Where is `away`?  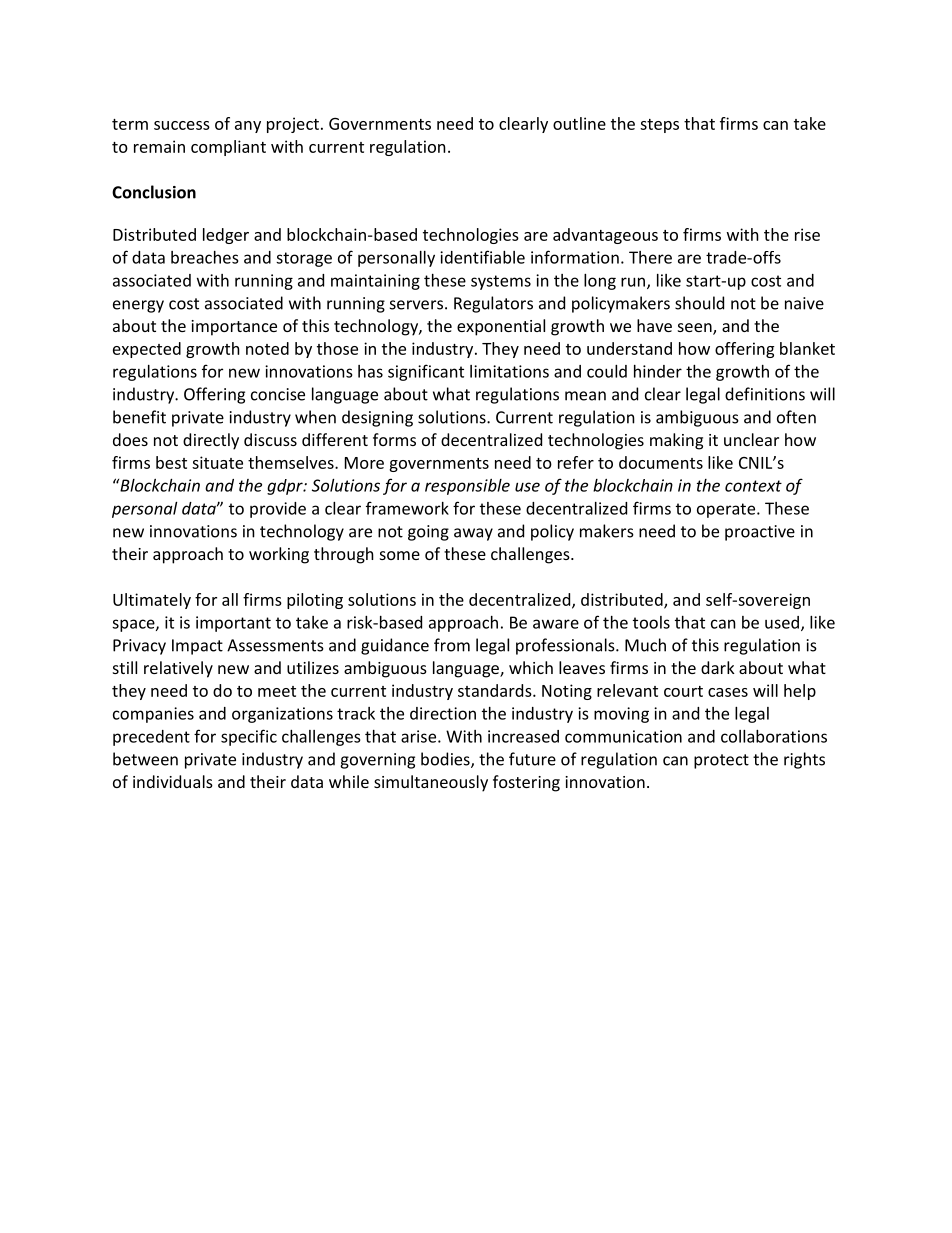
away is located at coordinates (473, 534).
